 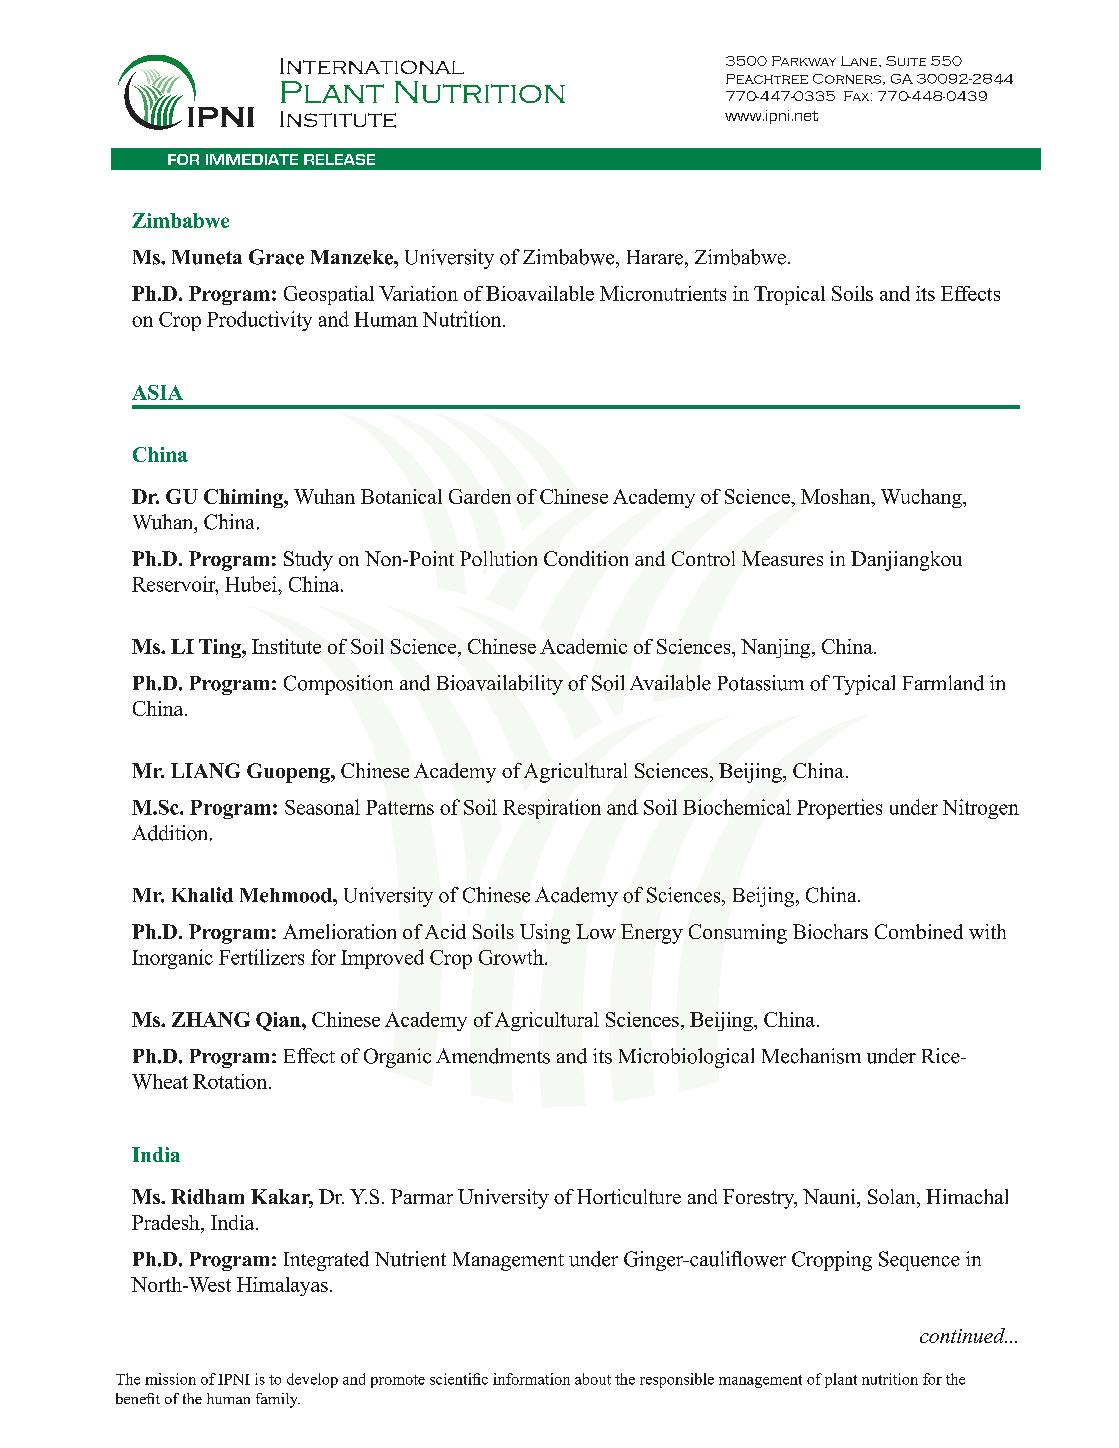 What do you see at coordinates (586, 558) in the page?
I see `Condition` at bounding box center [586, 558].
